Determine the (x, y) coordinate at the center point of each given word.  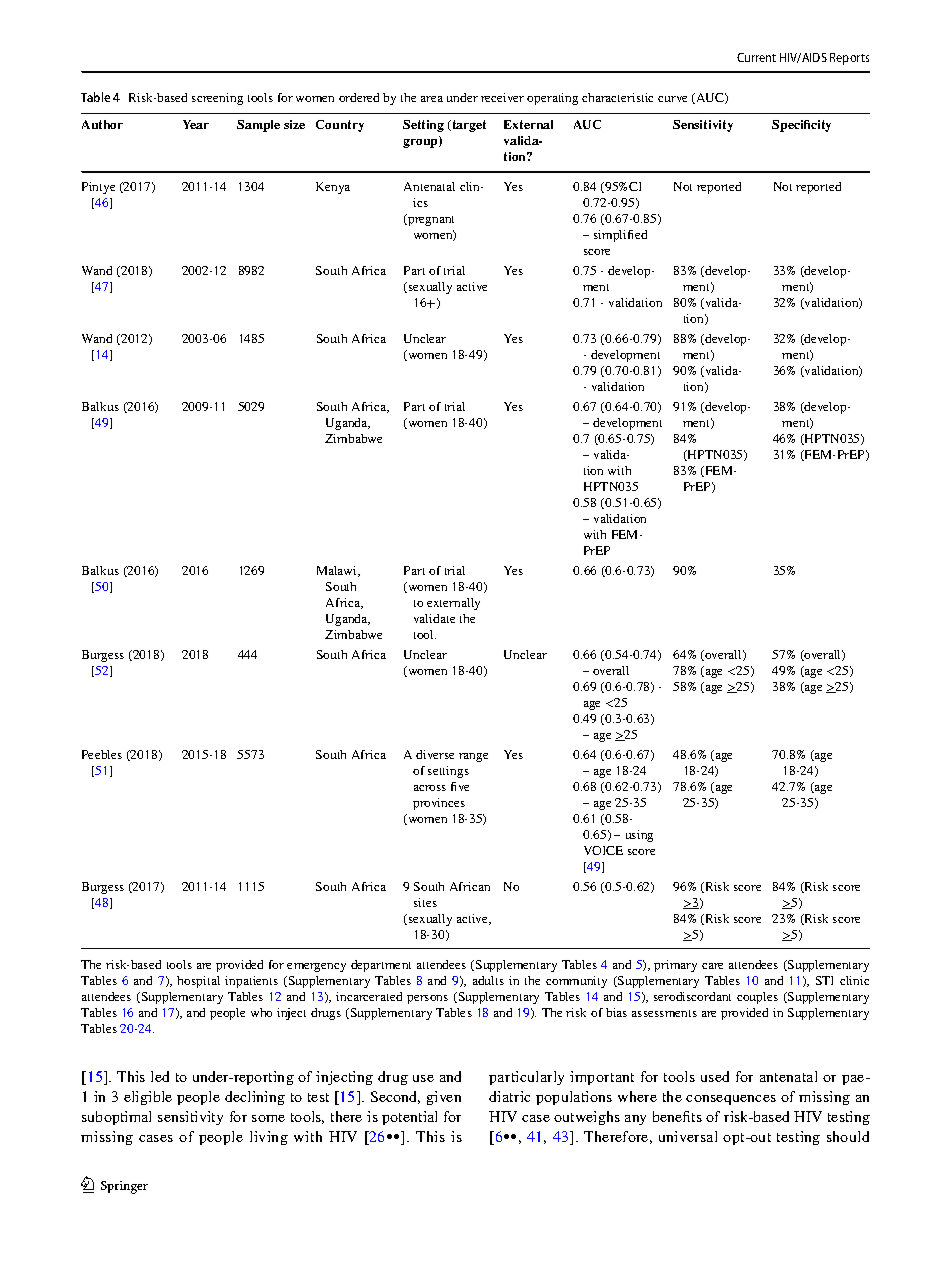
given (444, 1098)
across (430, 788)
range (473, 757)
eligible (148, 1098)
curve (672, 99)
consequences (731, 1100)
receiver (502, 97)
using (639, 836)
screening (217, 99)
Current (756, 57)
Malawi (338, 571)
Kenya (333, 188)
